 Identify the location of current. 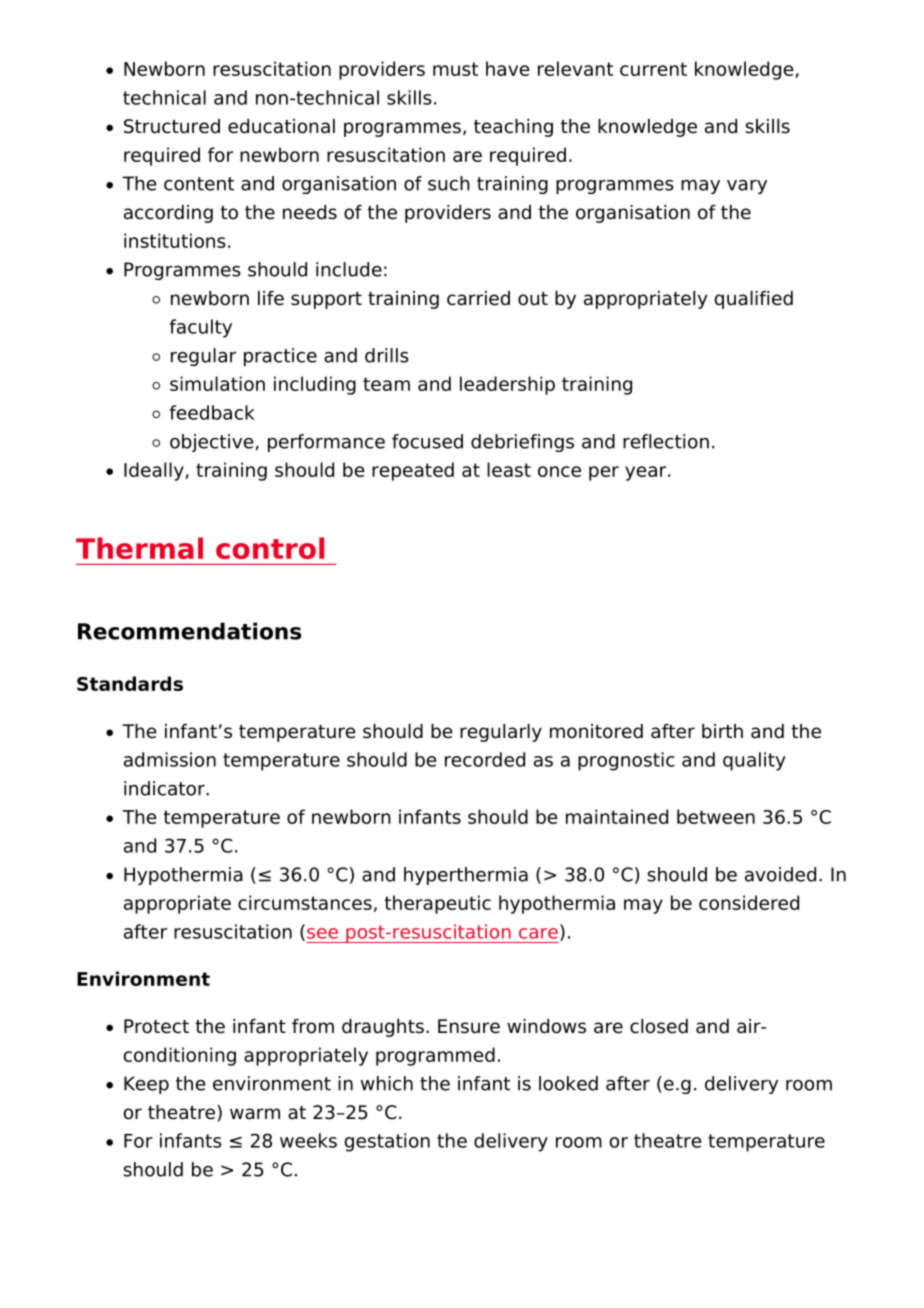
(653, 69).
